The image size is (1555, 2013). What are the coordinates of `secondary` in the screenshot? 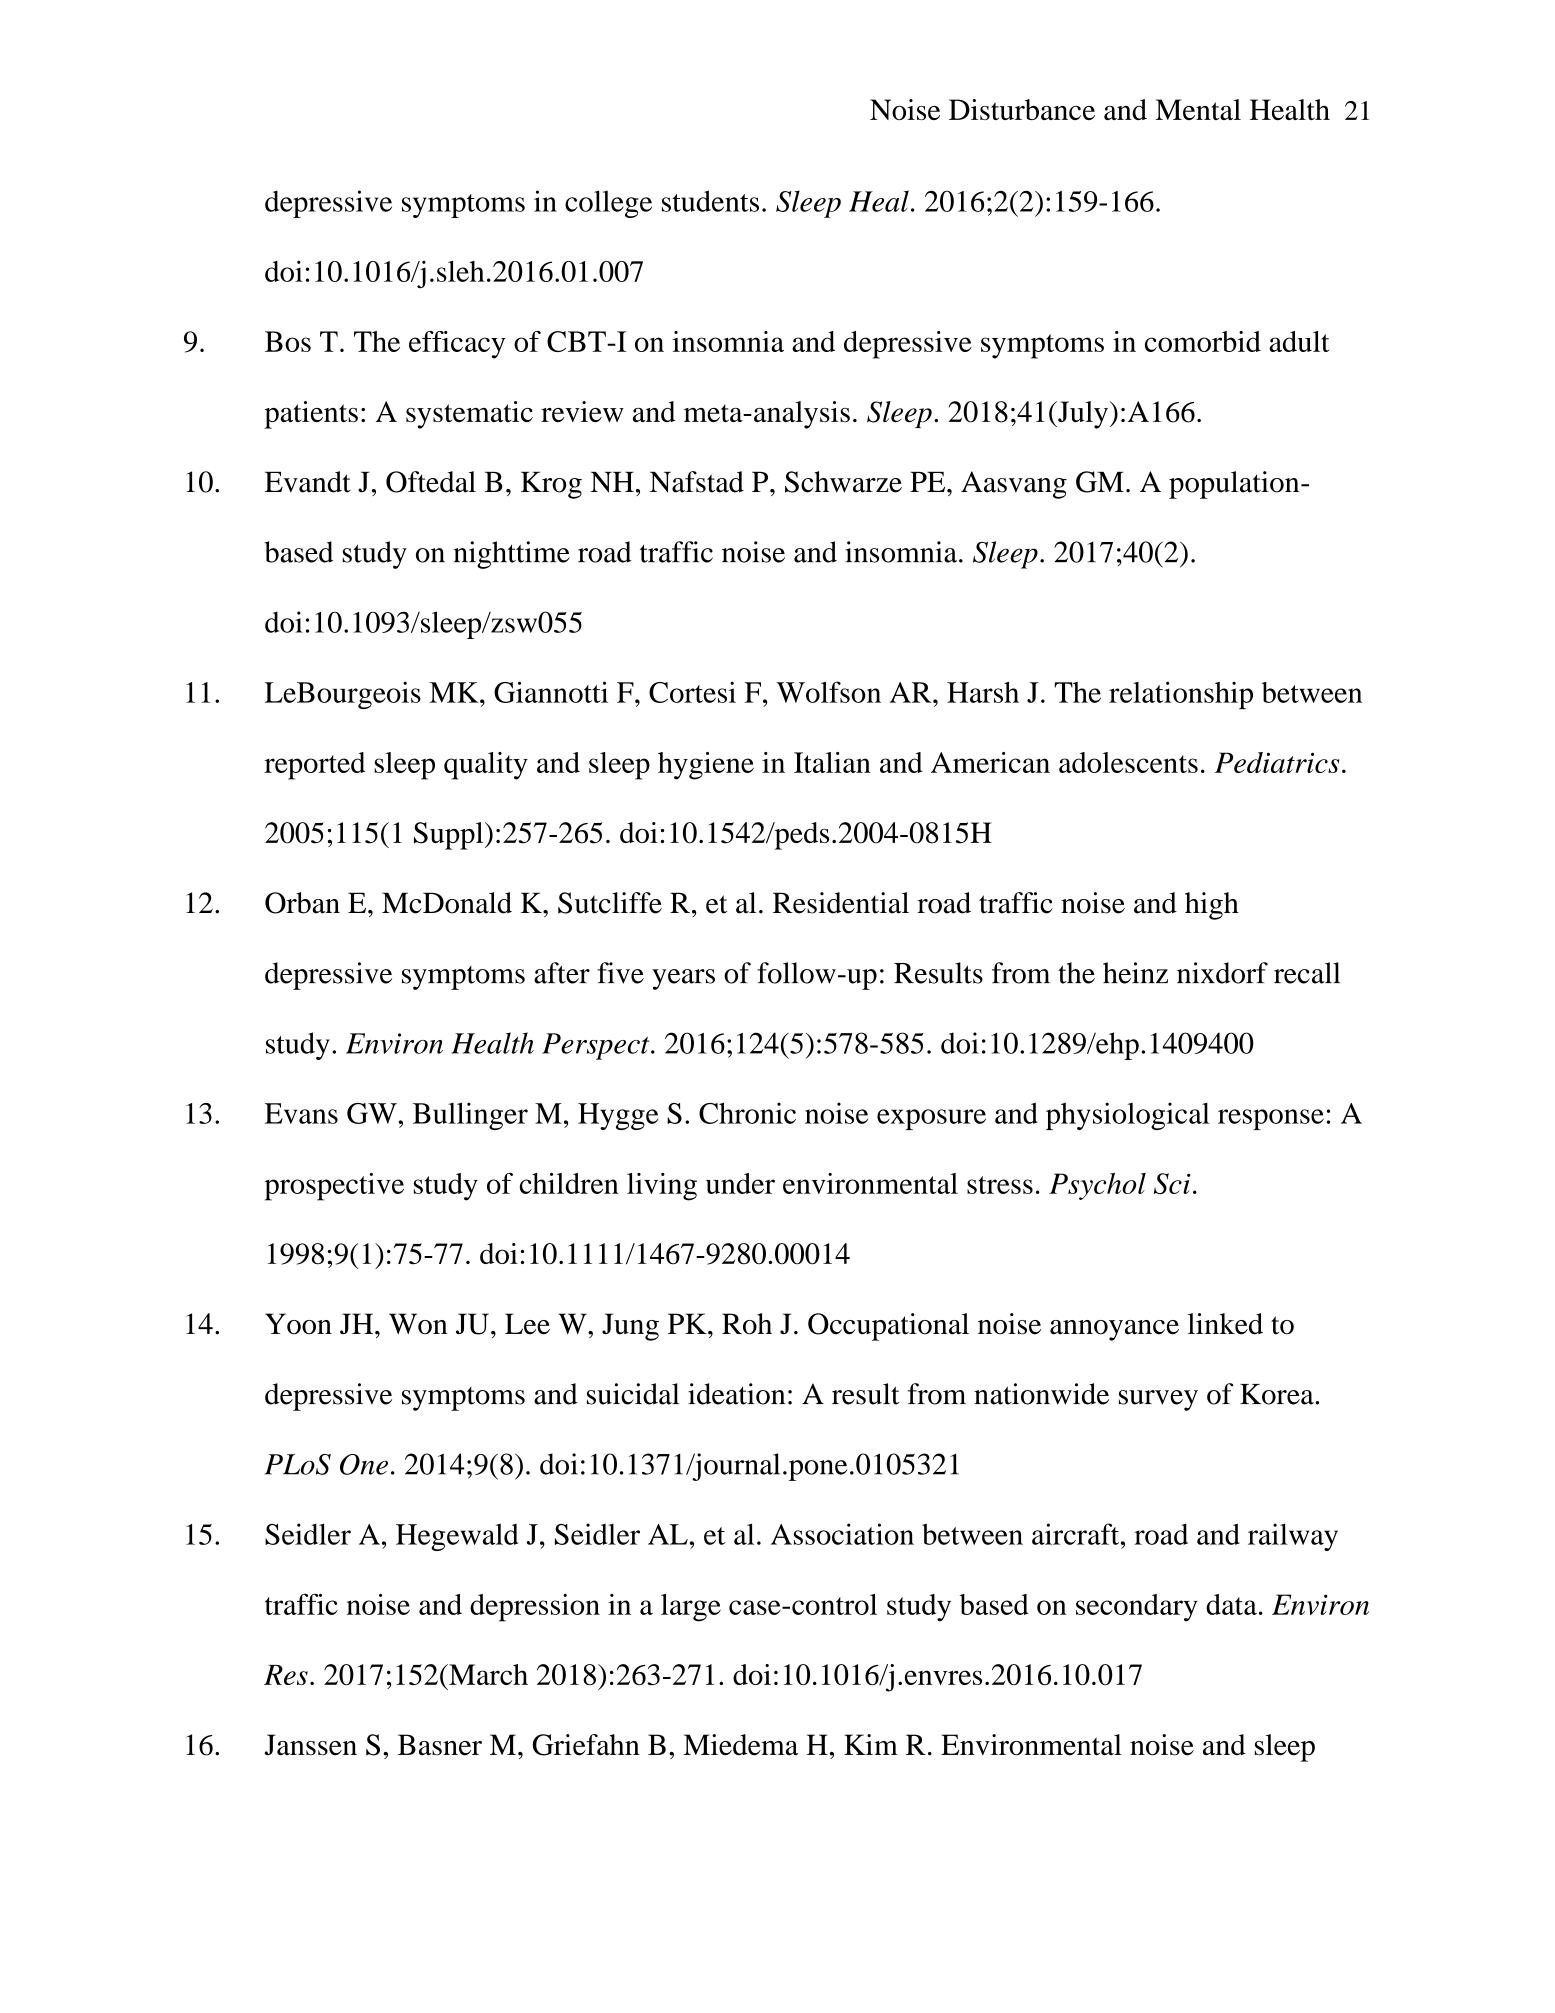 It's located at (1137, 1608).
